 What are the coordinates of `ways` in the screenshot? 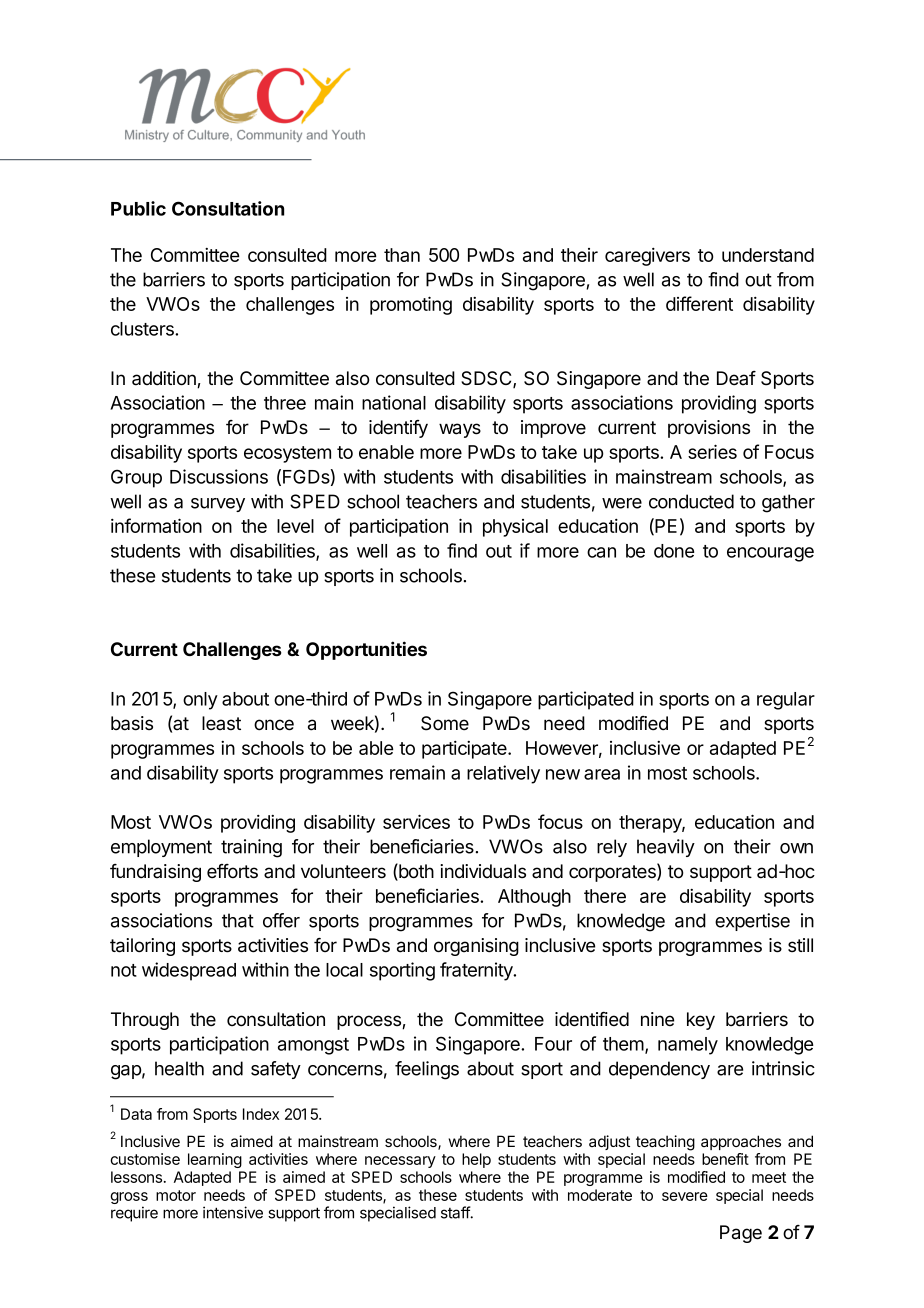 It's located at (460, 430).
